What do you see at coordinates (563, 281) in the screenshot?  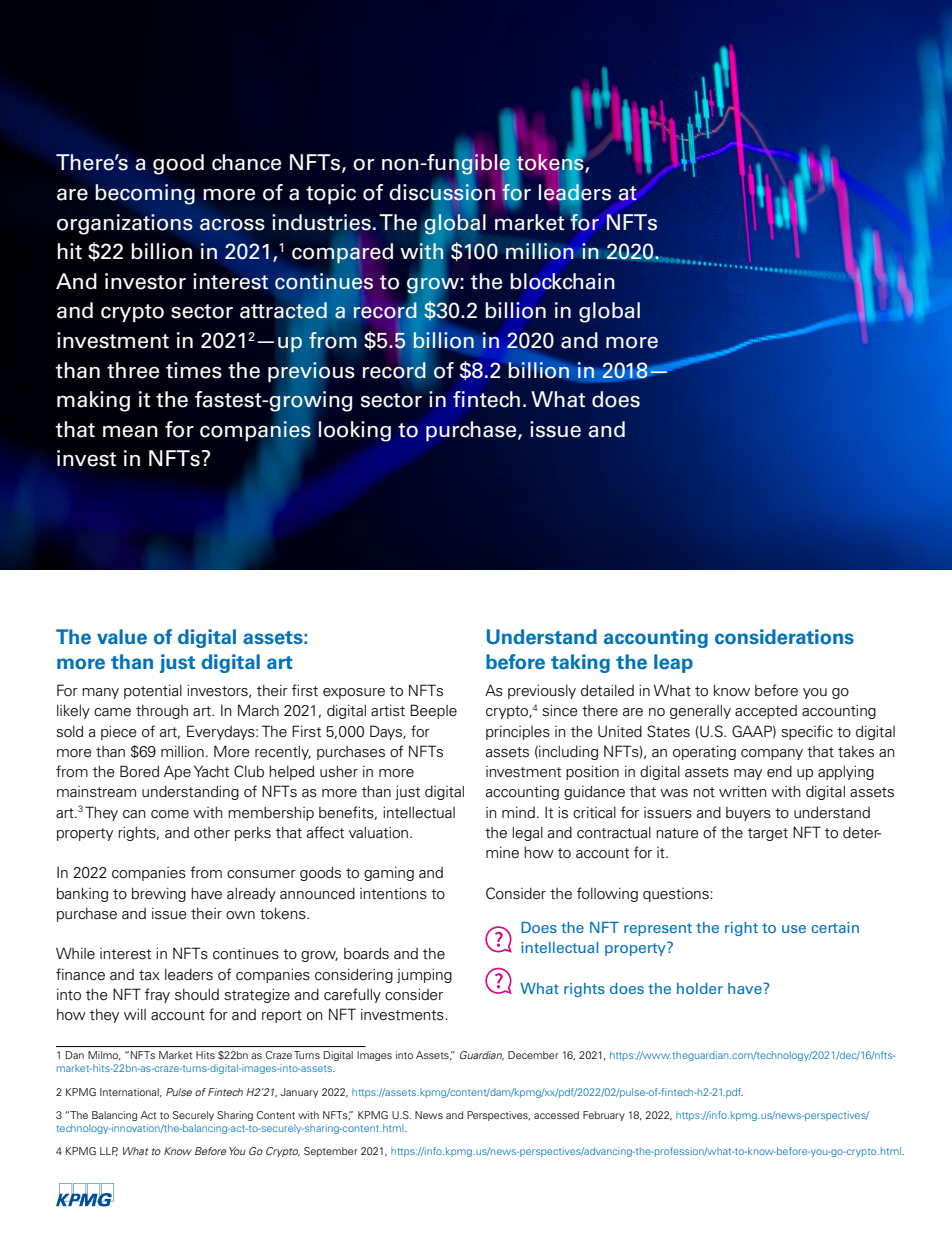 I see `blockchain` at bounding box center [563, 281].
